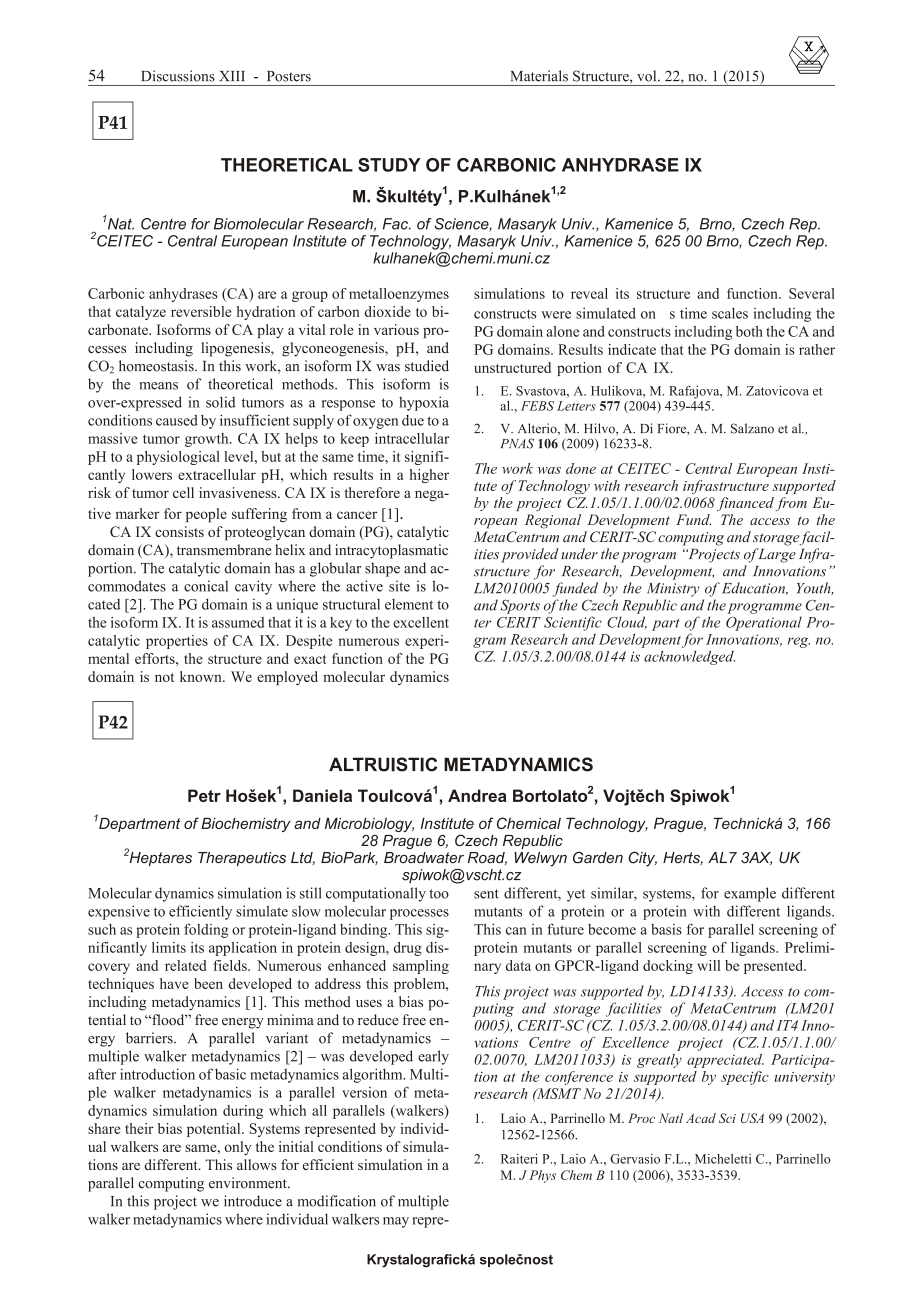 This screenshot has width=924, height=1307. Describe the element at coordinates (559, 76) in the screenshot. I see `als` at that location.
